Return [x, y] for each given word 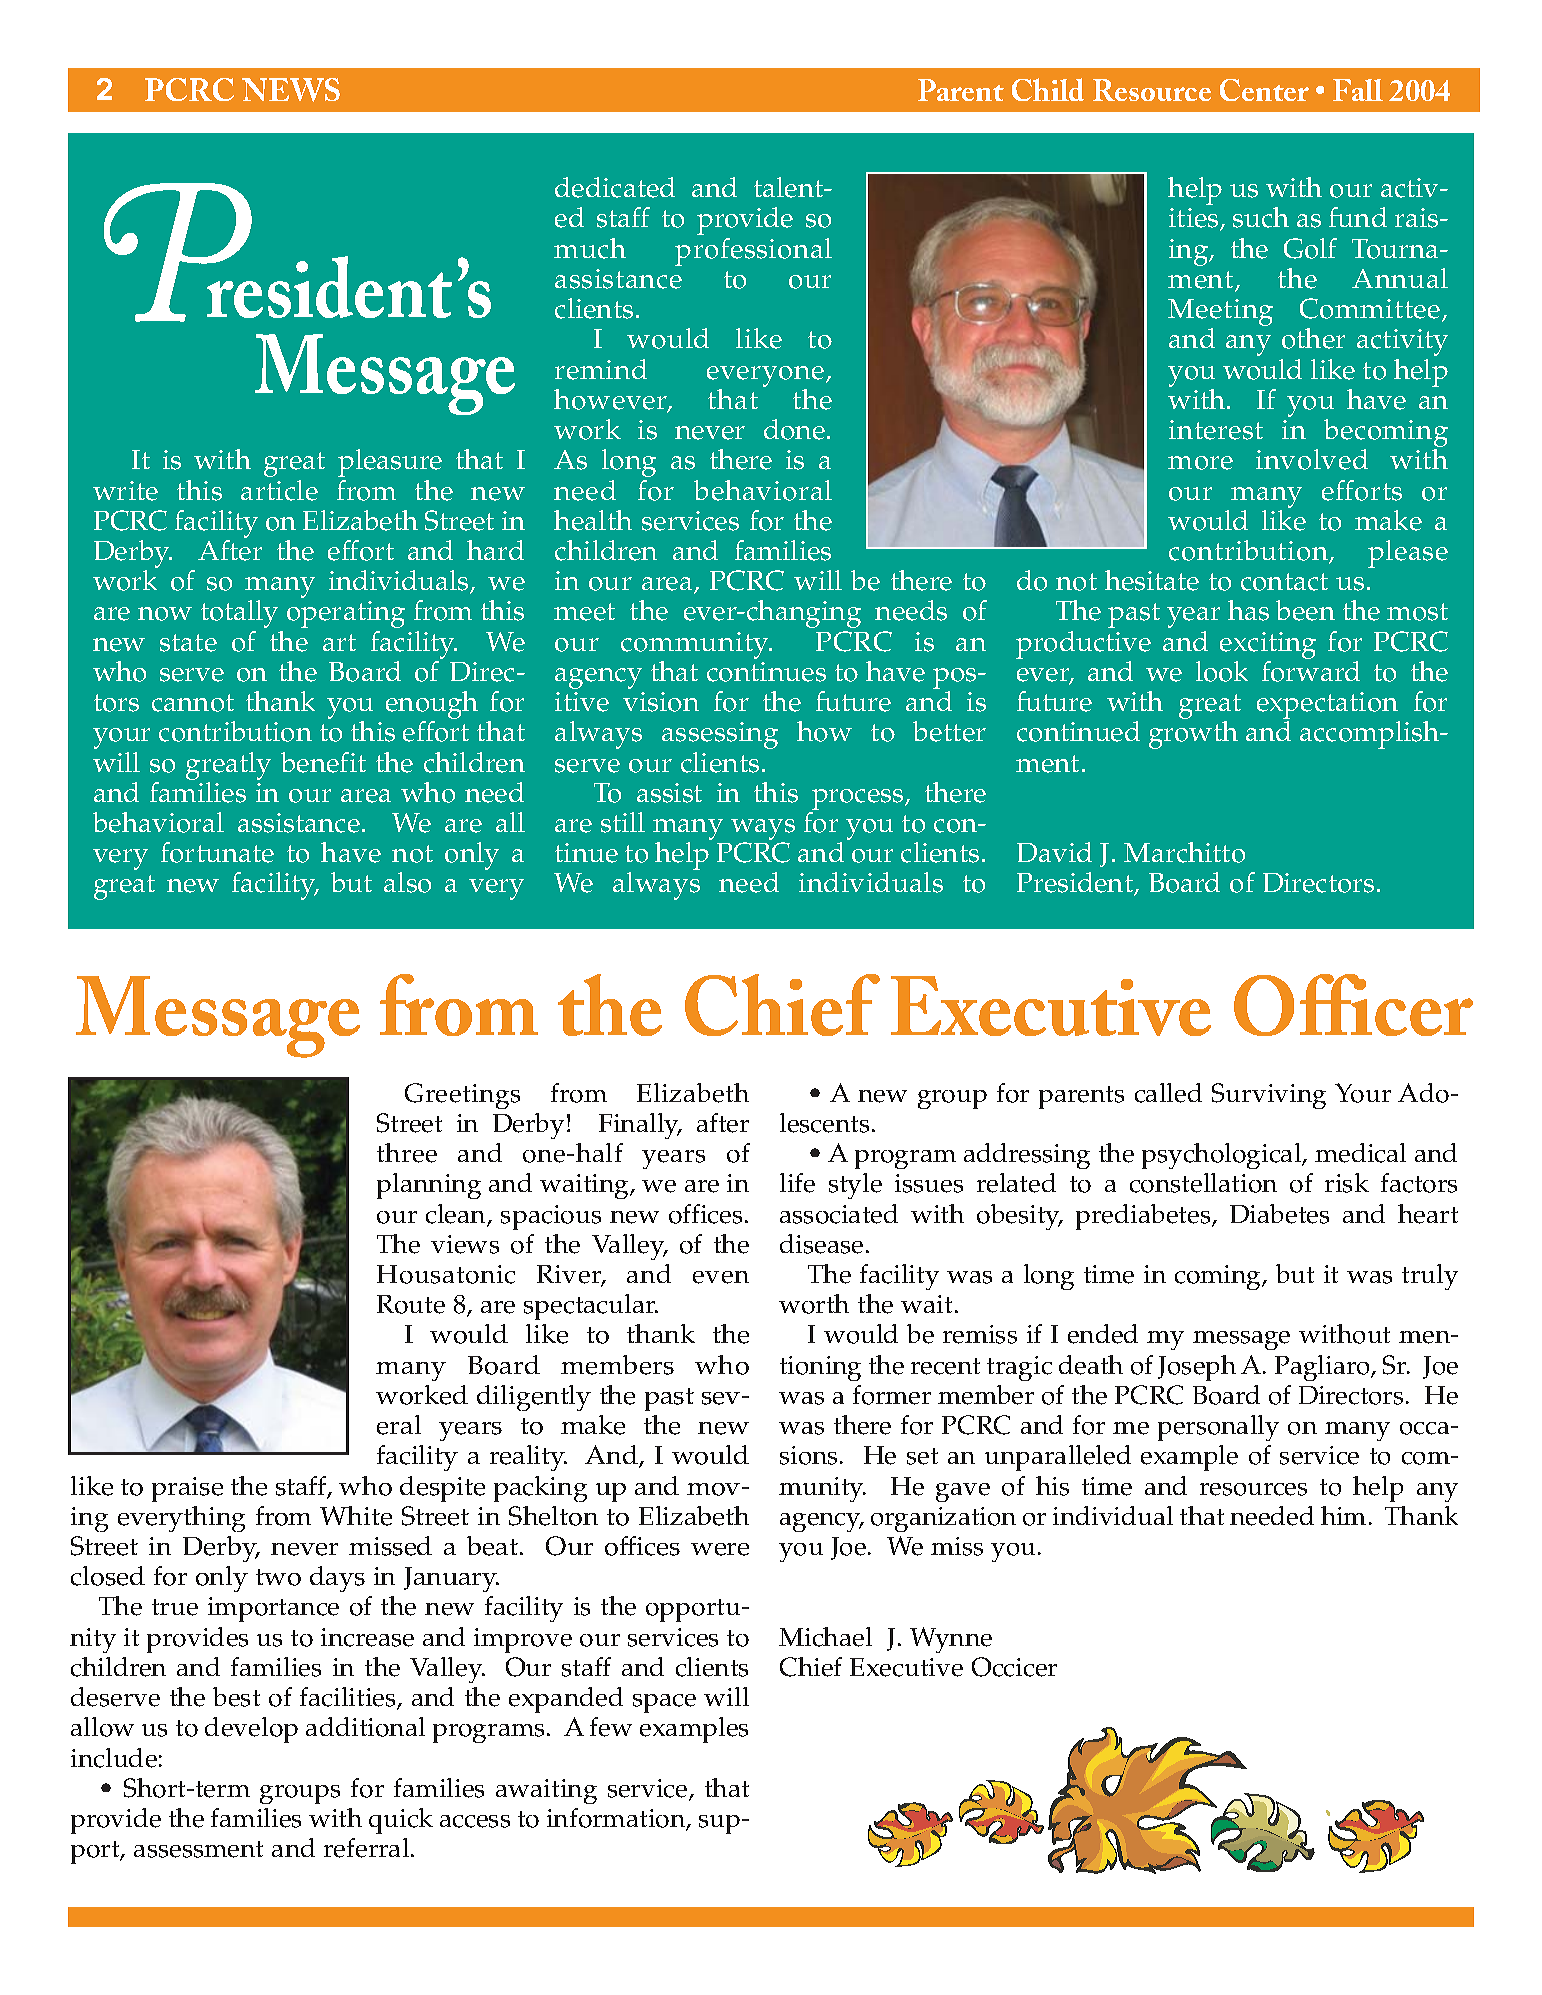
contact [1284, 582]
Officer [1353, 1005]
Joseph [1197, 1368]
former [892, 1395]
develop [251, 1730]
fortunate [217, 852]
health [593, 520]
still [623, 822]
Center [1264, 90]
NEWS [291, 90]
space [664, 1703]
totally [239, 614]
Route [411, 1304]
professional [753, 252]
